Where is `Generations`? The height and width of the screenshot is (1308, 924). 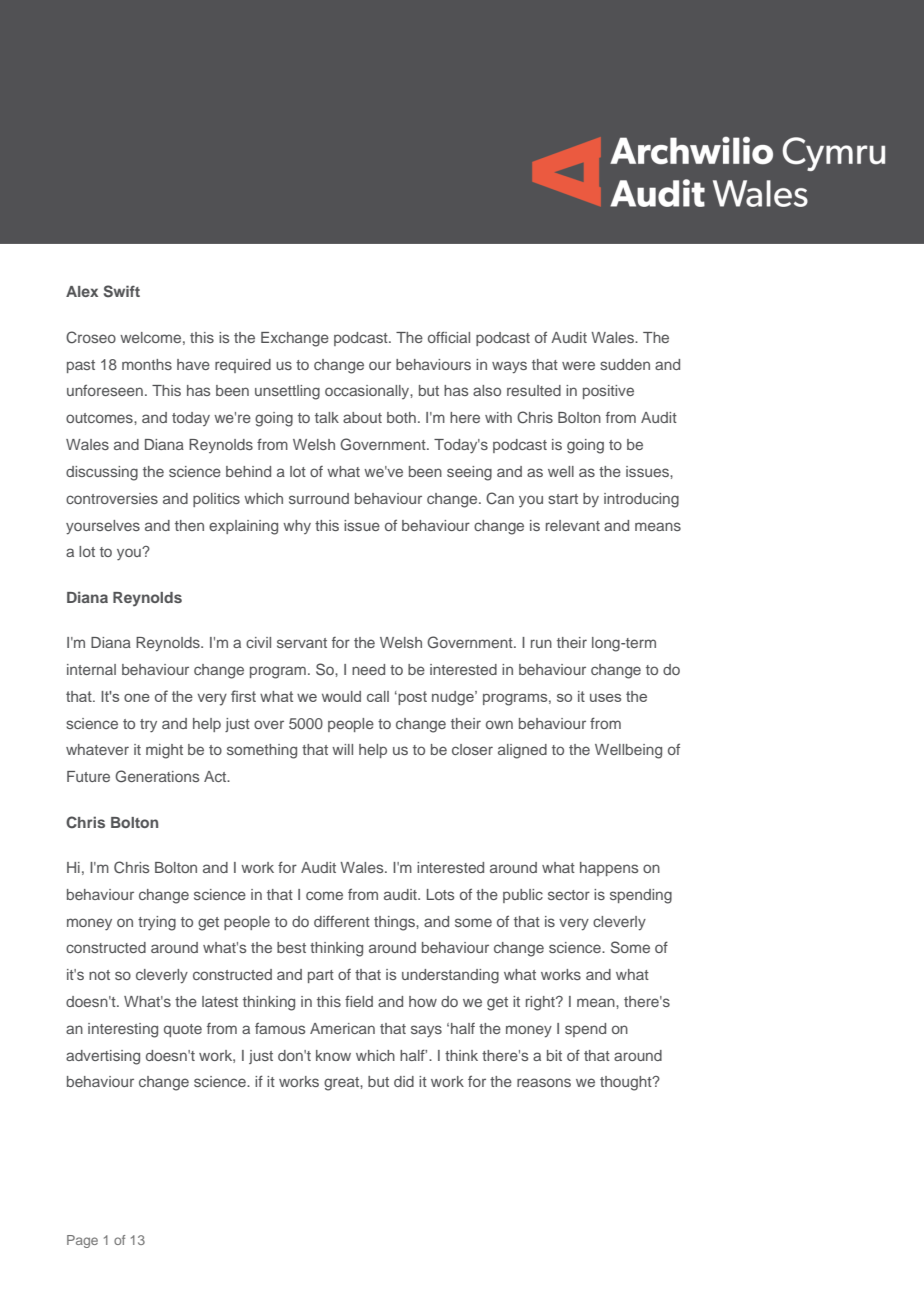
Generations is located at coordinates (157, 776).
